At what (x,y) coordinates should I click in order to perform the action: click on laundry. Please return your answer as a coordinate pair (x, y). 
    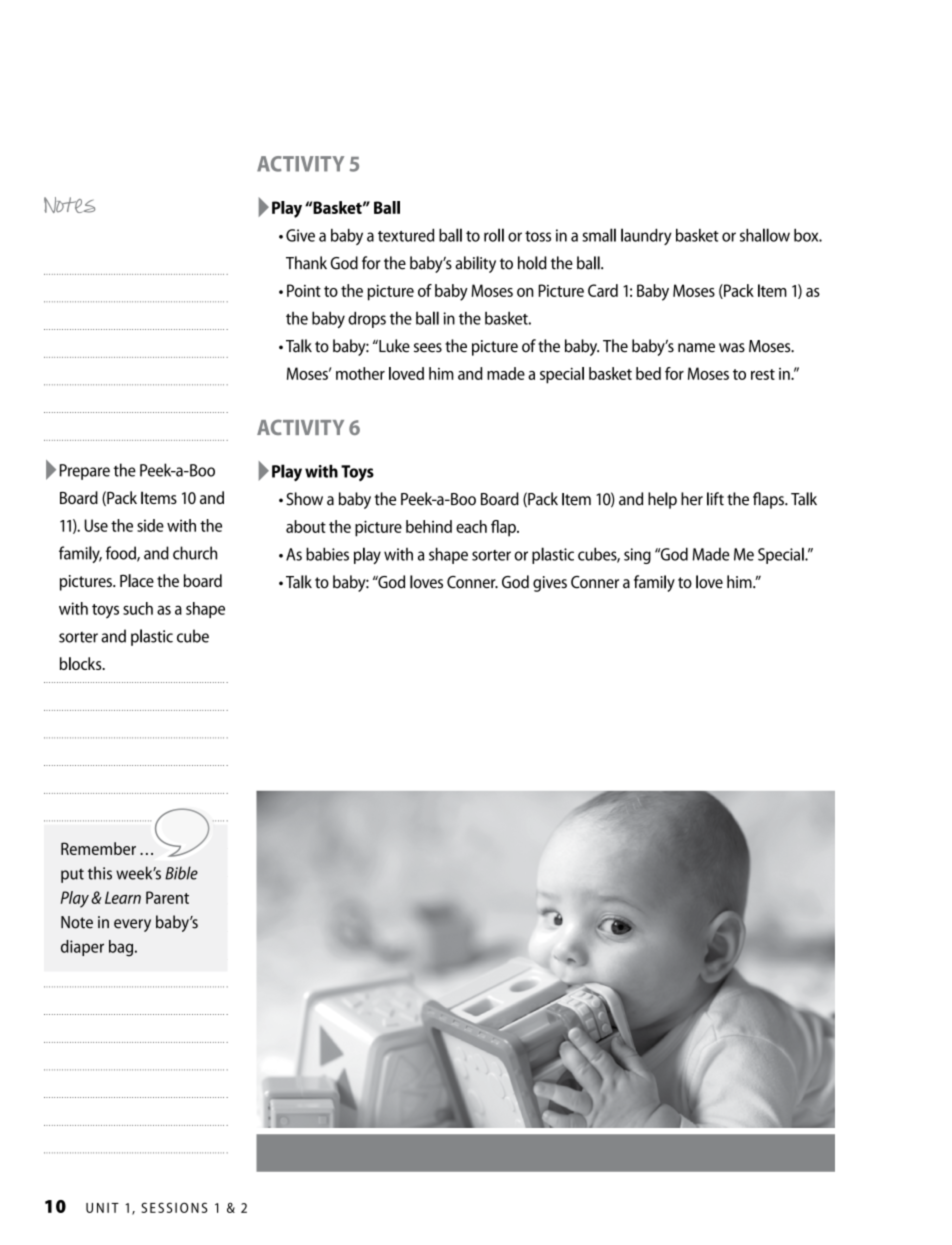
    Looking at the image, I should click on (646, 236).
